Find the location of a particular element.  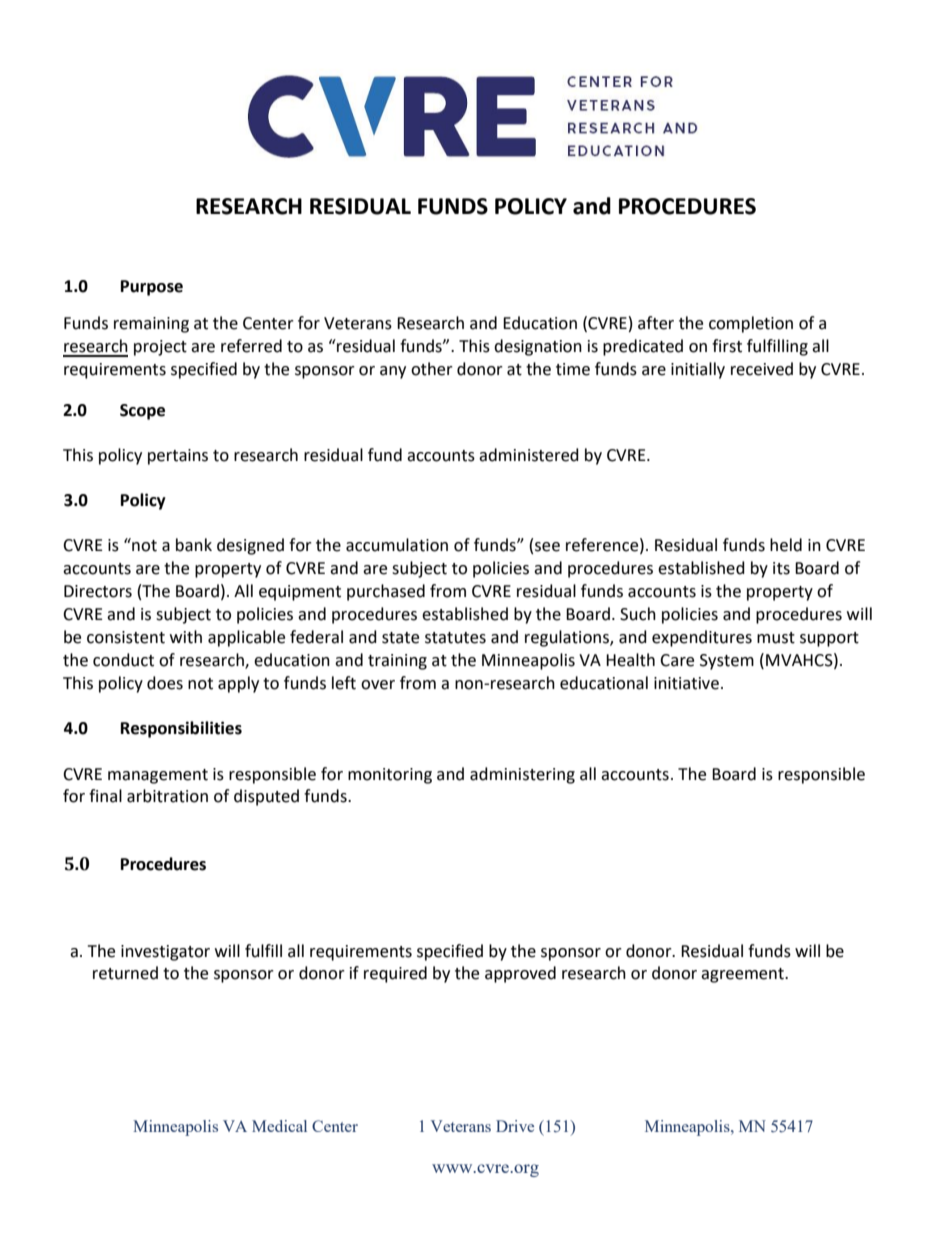

designation is located at coordinates (538, 347).
